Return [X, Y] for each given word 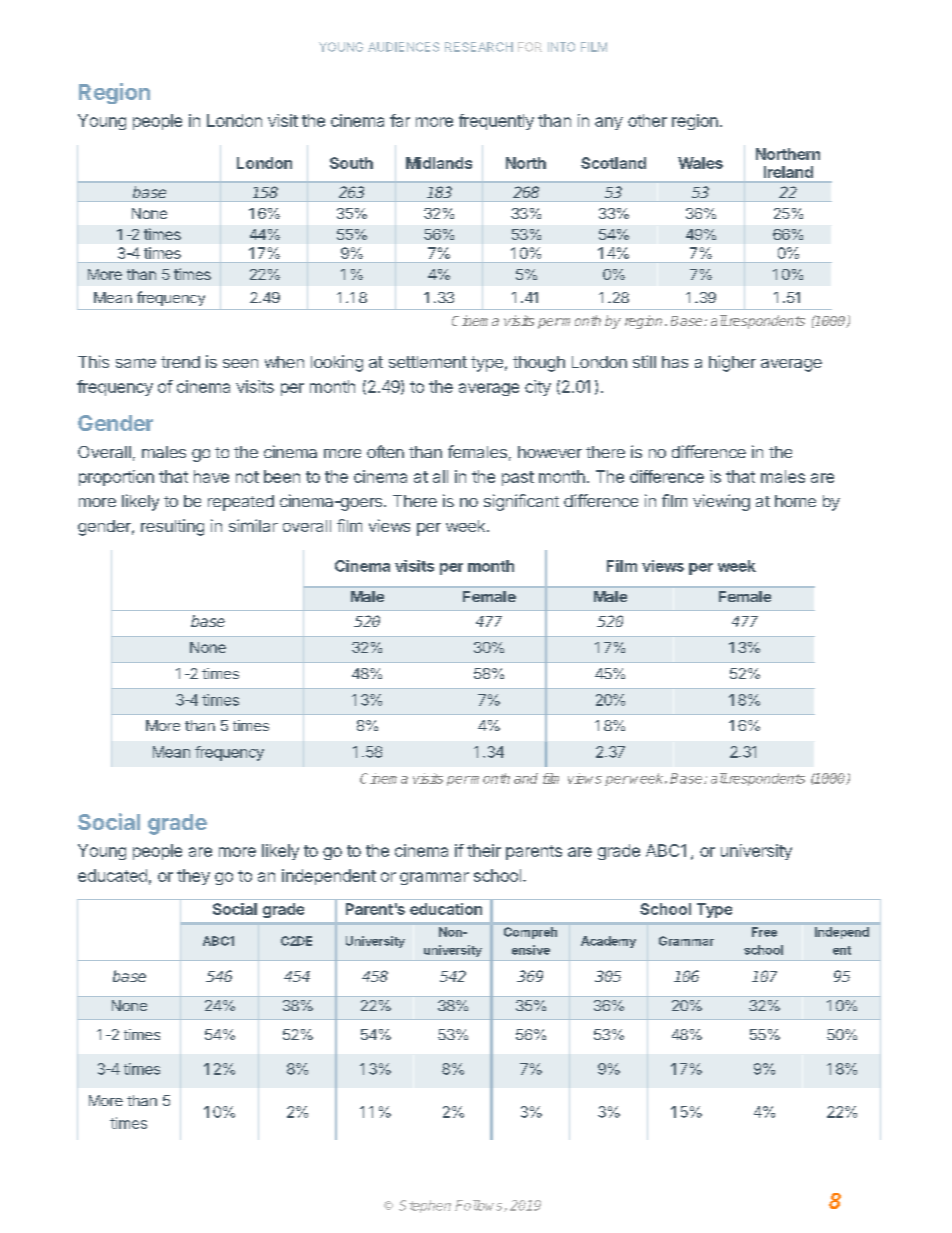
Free [764, 932]
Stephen [425, 1206]
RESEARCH [479, 47]
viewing [721, 502]
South [351, 163]
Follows [480, 1206]
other [647, 120]
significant [521, 502]
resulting [172, 527]
